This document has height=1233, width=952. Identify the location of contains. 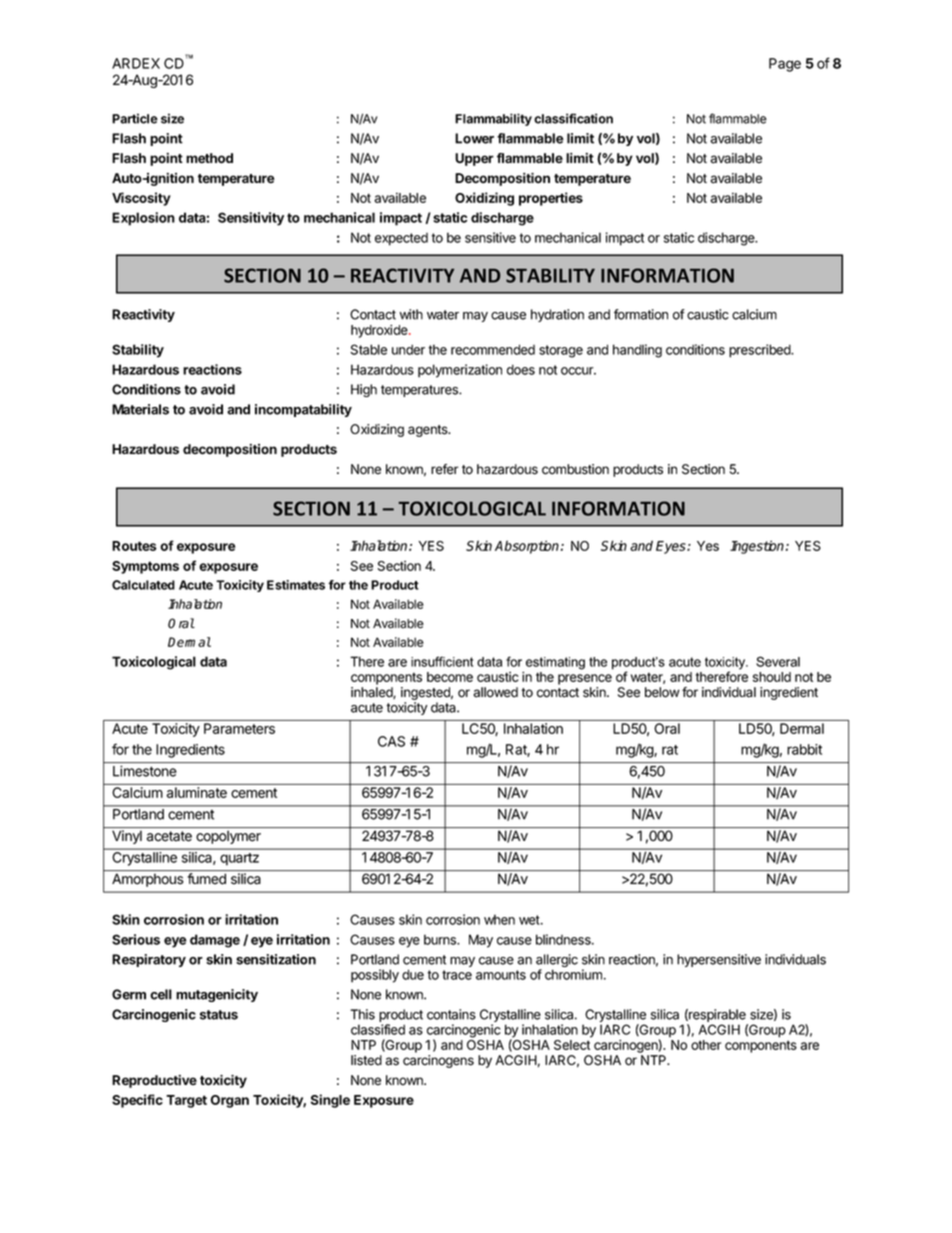
(451, 1014).
